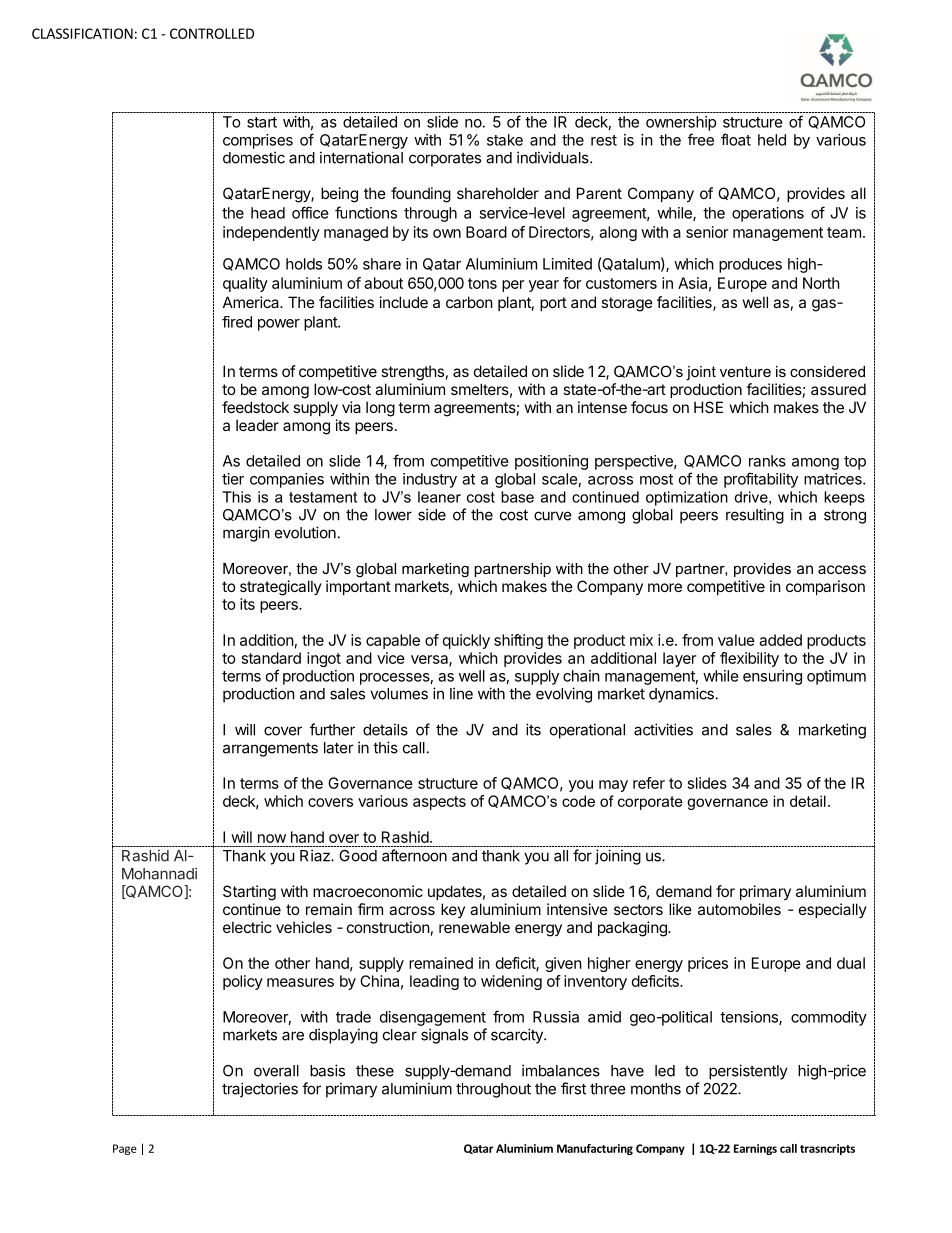 The image size is (952, 1233). Describe the element at coordinates (505, 140) in the screenshot. I see `stake` at that location.
